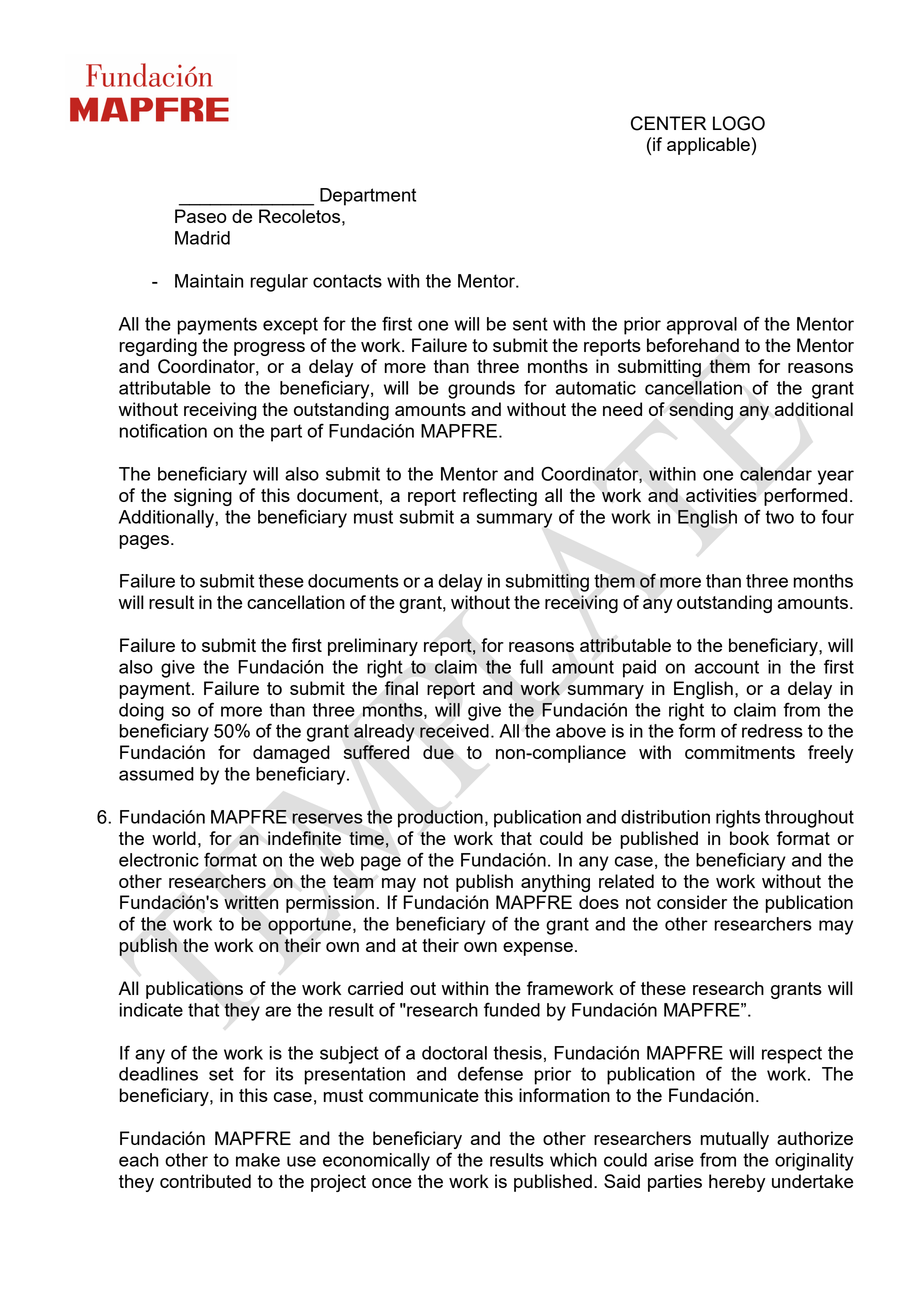  I want to click on full, so click(531, 666).
